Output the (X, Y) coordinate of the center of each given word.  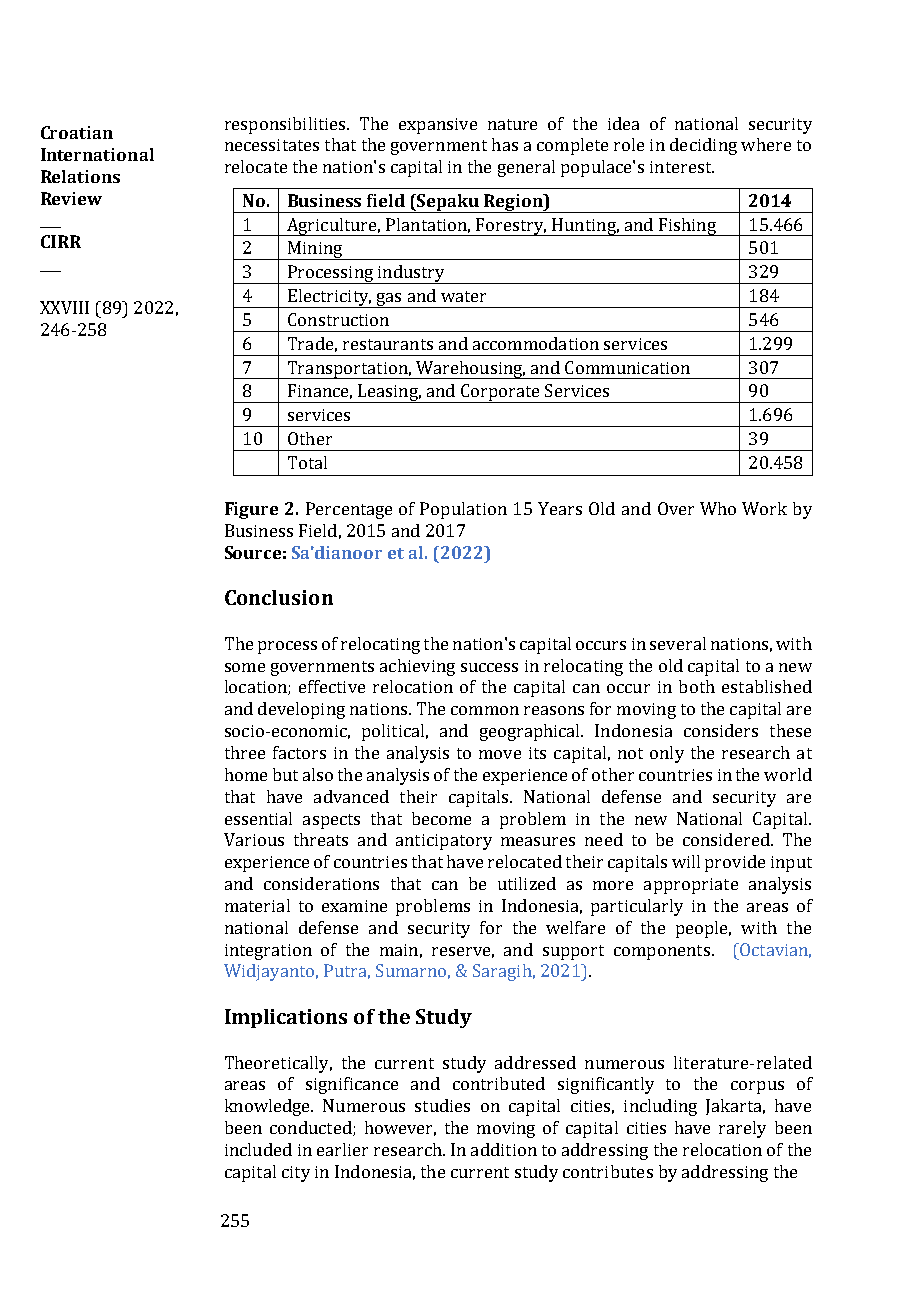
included (258, 1149)
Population (463, 510)
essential (258, 818)
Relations (80, 176)
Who (718, 508)
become (441, 818)
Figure (251, 510)
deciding (703, 146)
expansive (438, 126)
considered (727, 839)
